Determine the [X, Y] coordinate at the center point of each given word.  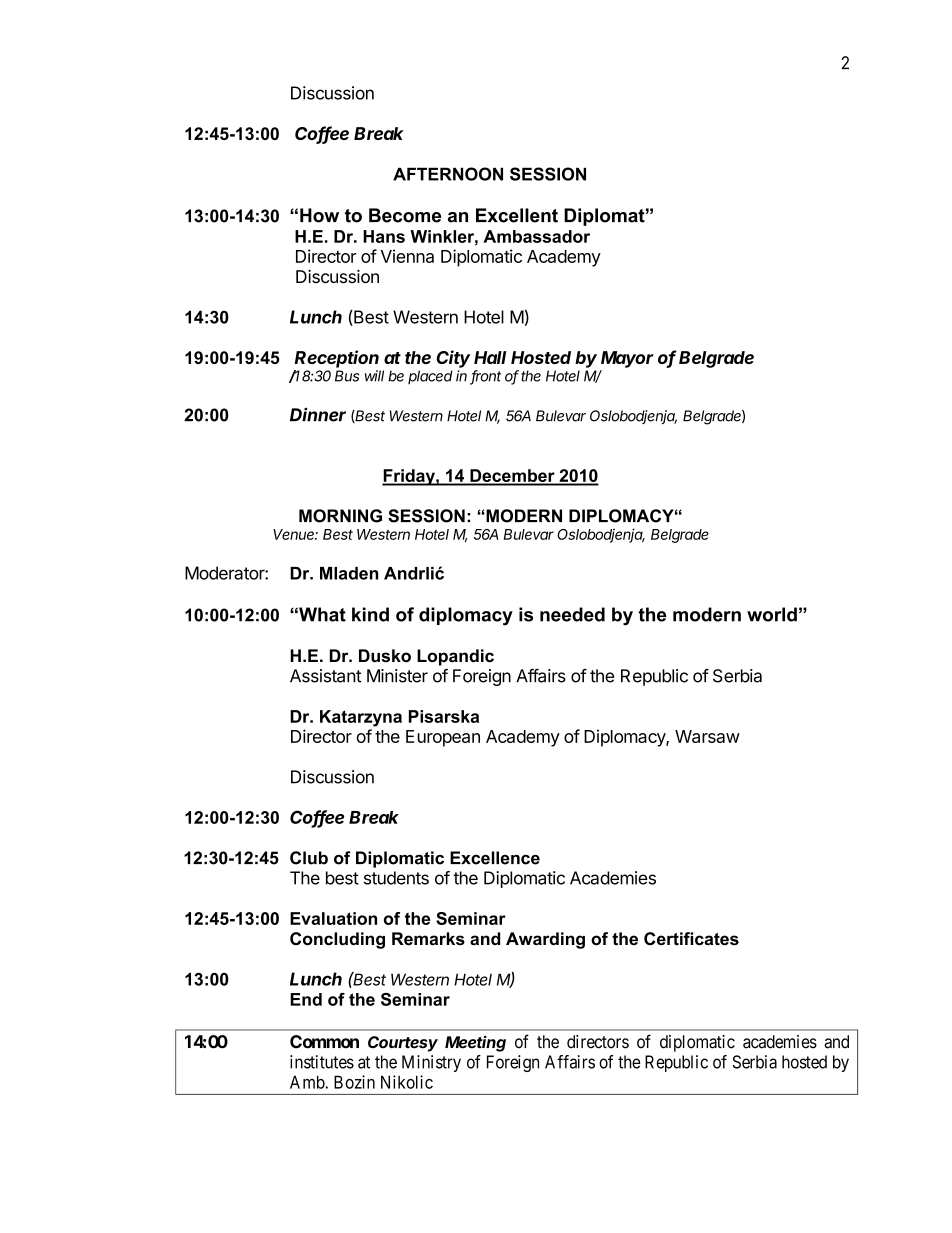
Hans [384, 236]
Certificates [691, 939]
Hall [490, 357]
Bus [347, 376]
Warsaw [707, 736]
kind [370, 614]
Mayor [627, 359]
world [772, 614]
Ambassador [536, 236]
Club [309, 858]
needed [572, 614]
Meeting [475, 1043]
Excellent [517, 215]
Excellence [495, 858]
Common [324, 1042]
